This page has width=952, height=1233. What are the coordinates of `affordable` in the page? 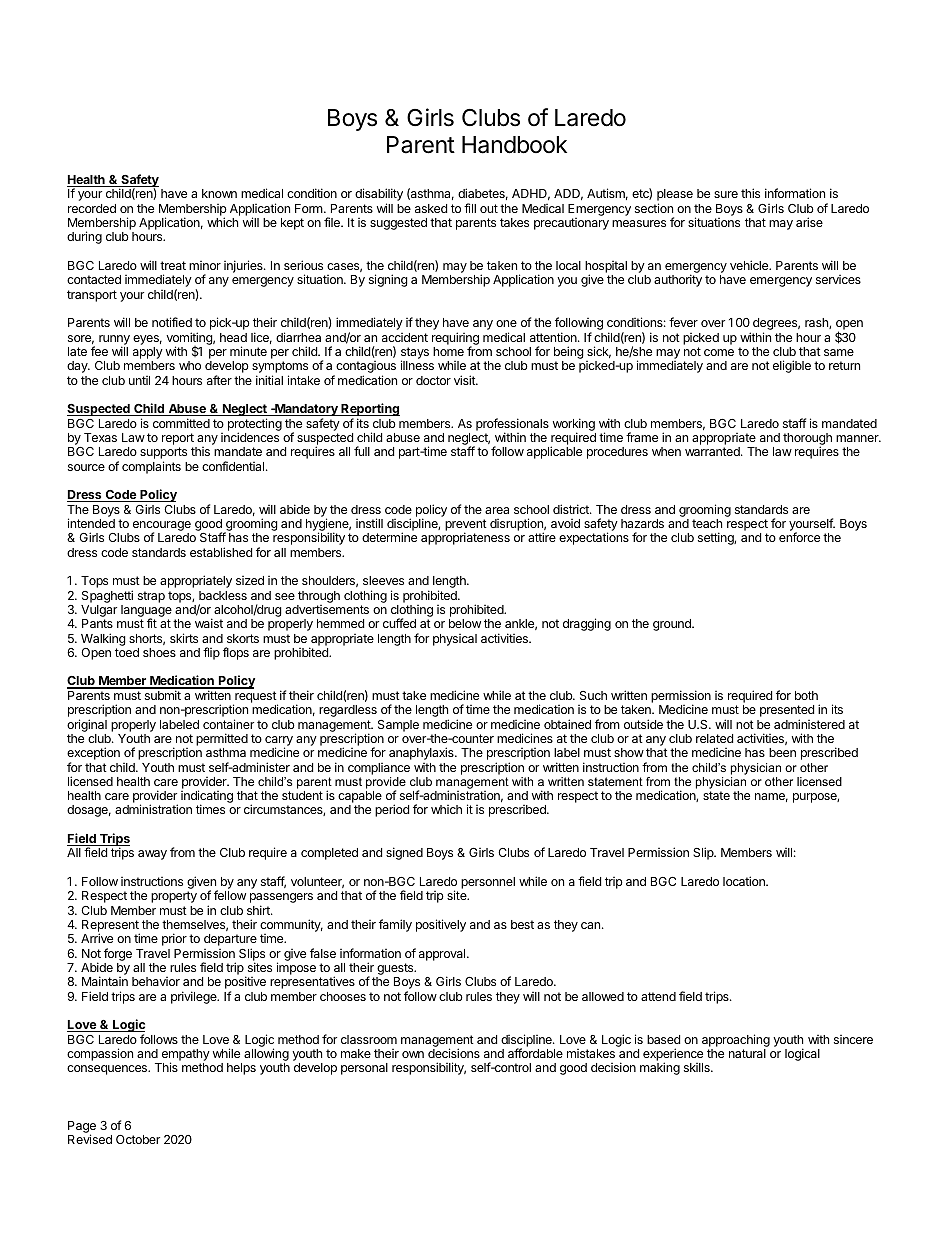 It's located at (535, 1053).
